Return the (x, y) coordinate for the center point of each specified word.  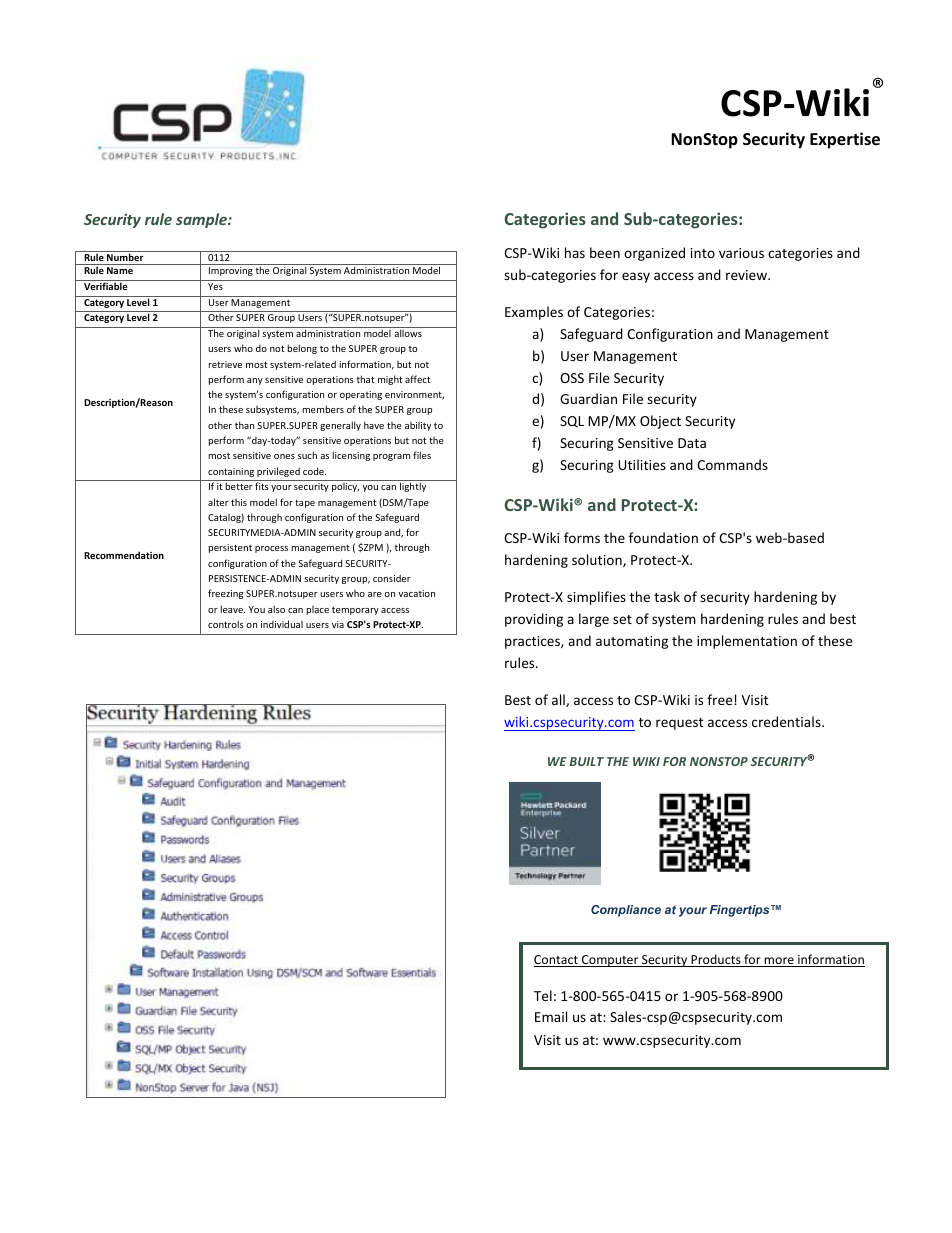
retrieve (225, 364)
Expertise (845, 140)
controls (226, 624)
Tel (543, 995)
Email (551, 1016)
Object (660, 422)
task (667, 596)
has (575, 252)
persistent (230, 548)
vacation (416, 593)
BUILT (587, 761)
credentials (787, 721)
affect (417, 379)
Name (120, 270)
